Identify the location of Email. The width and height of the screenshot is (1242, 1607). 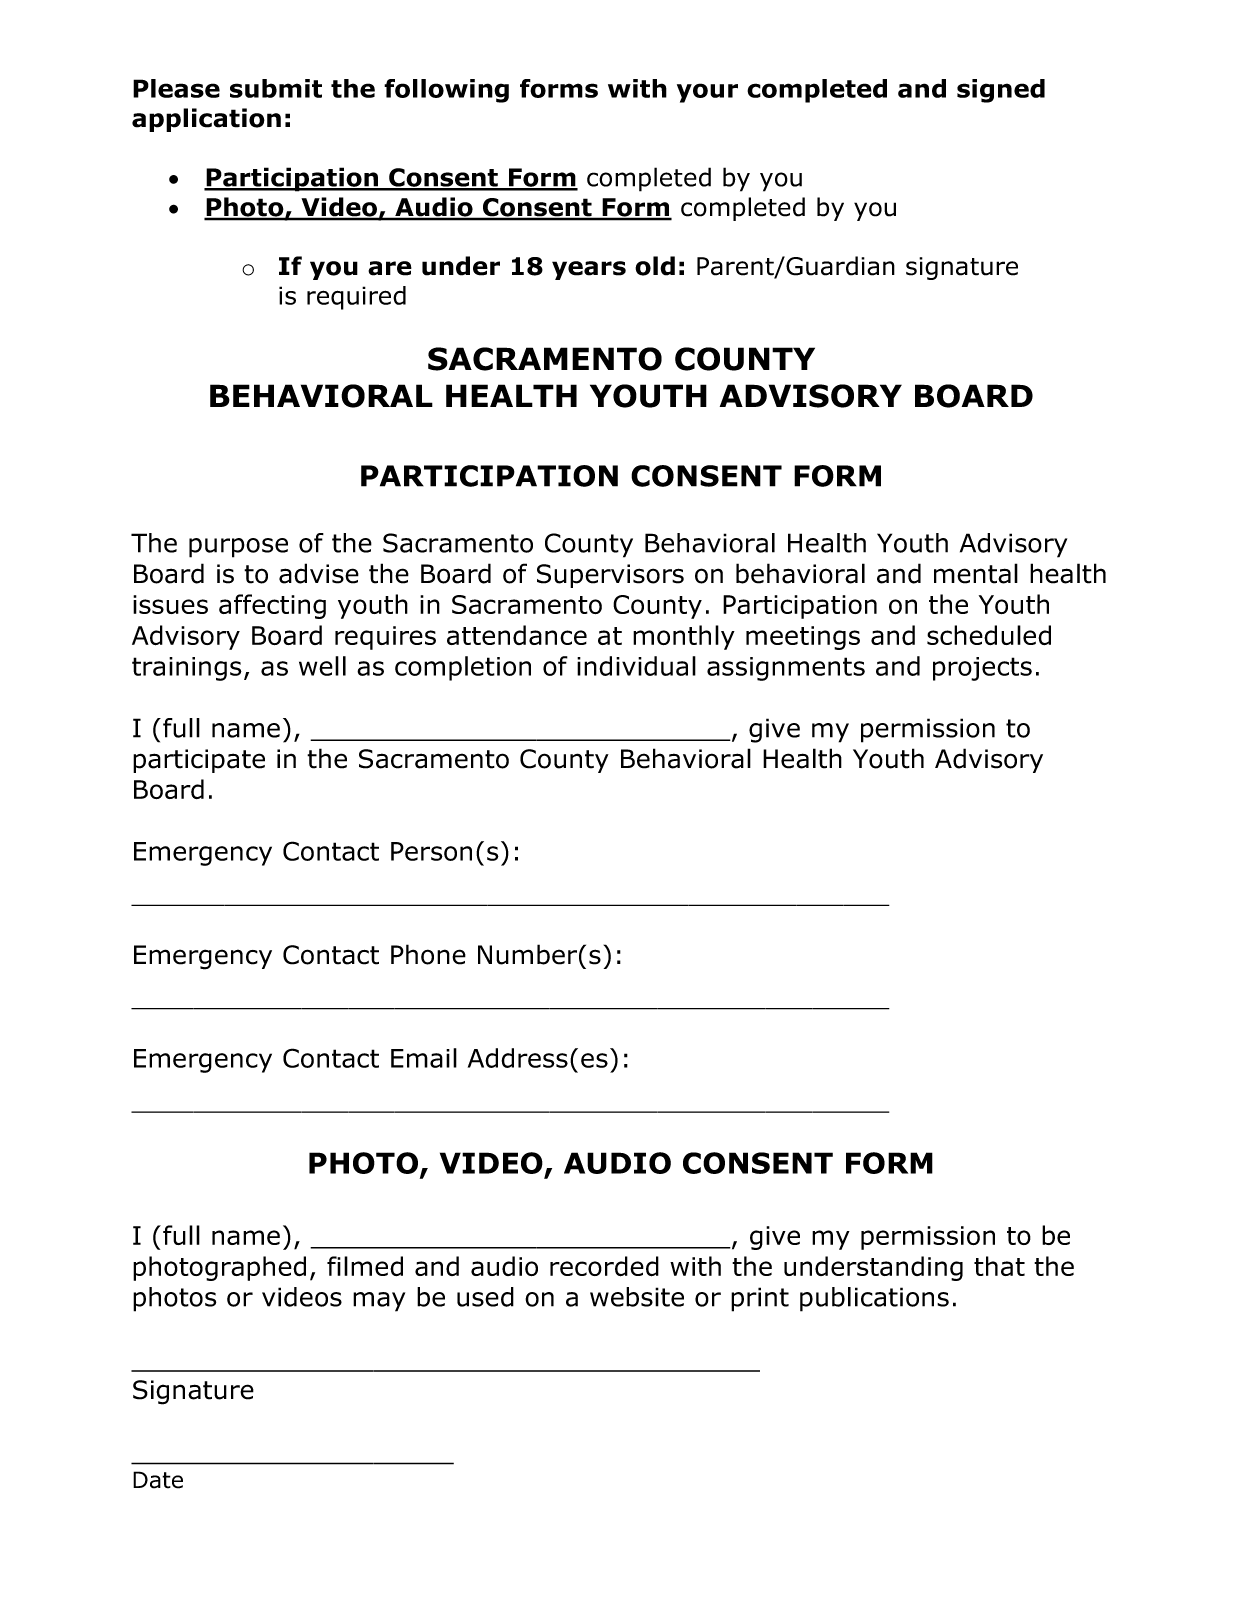
(424, 1058).
